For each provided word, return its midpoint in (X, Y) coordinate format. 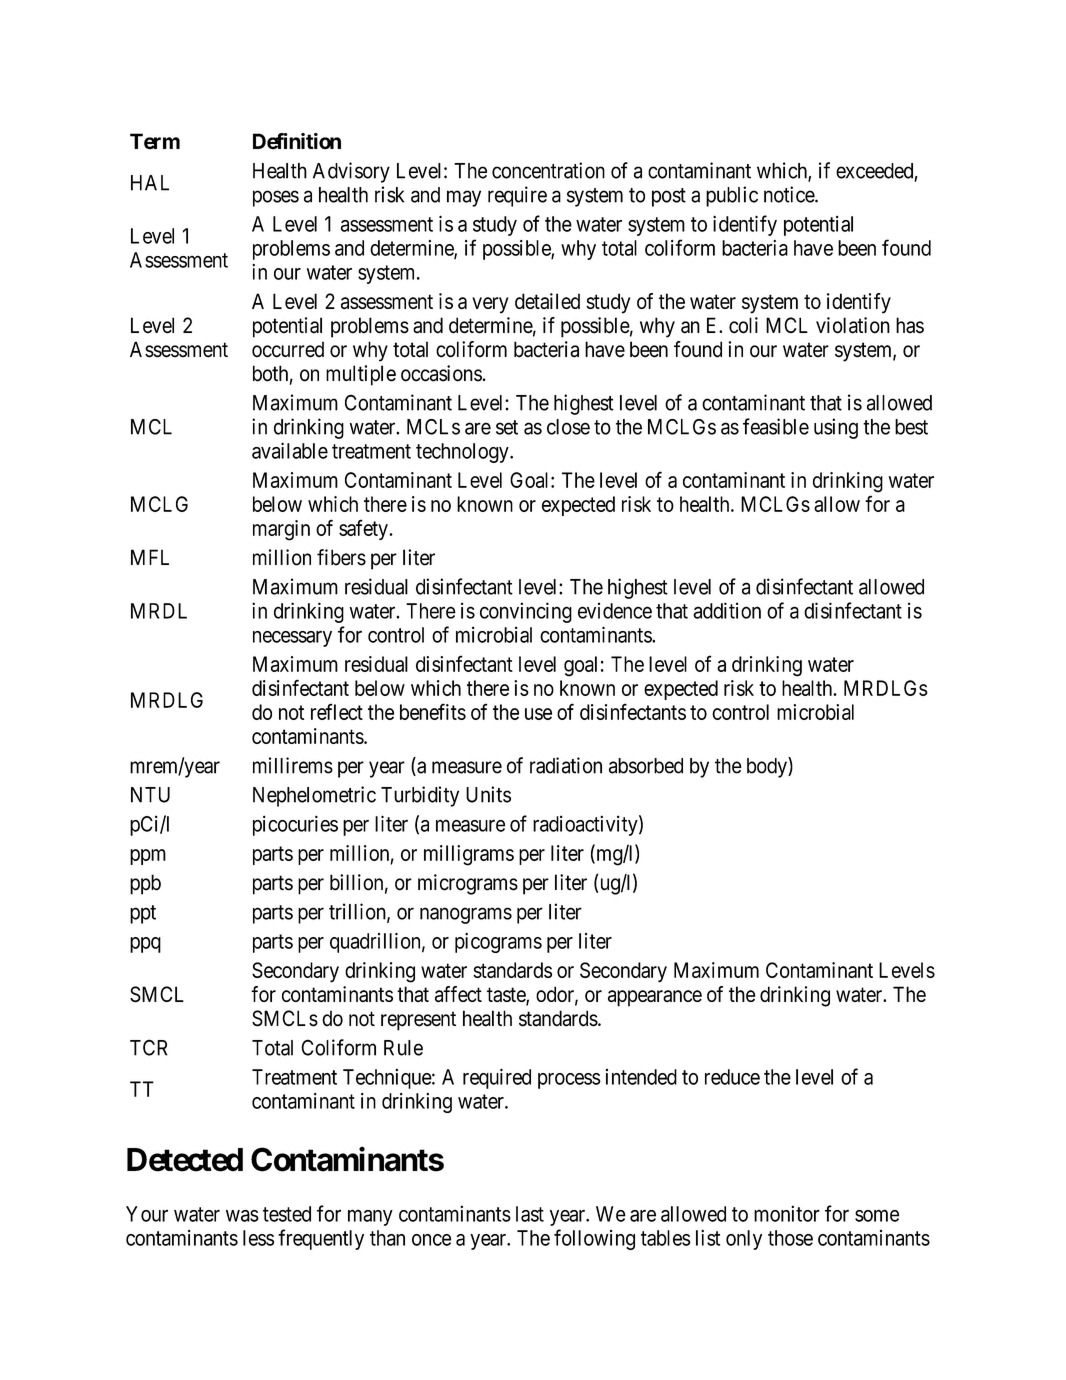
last (530, 1214)
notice (790, 194)
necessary (292, 639)
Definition (297, 141)
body (768, 767)
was (242, 1216)
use (538, 714)
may (464, 198)
